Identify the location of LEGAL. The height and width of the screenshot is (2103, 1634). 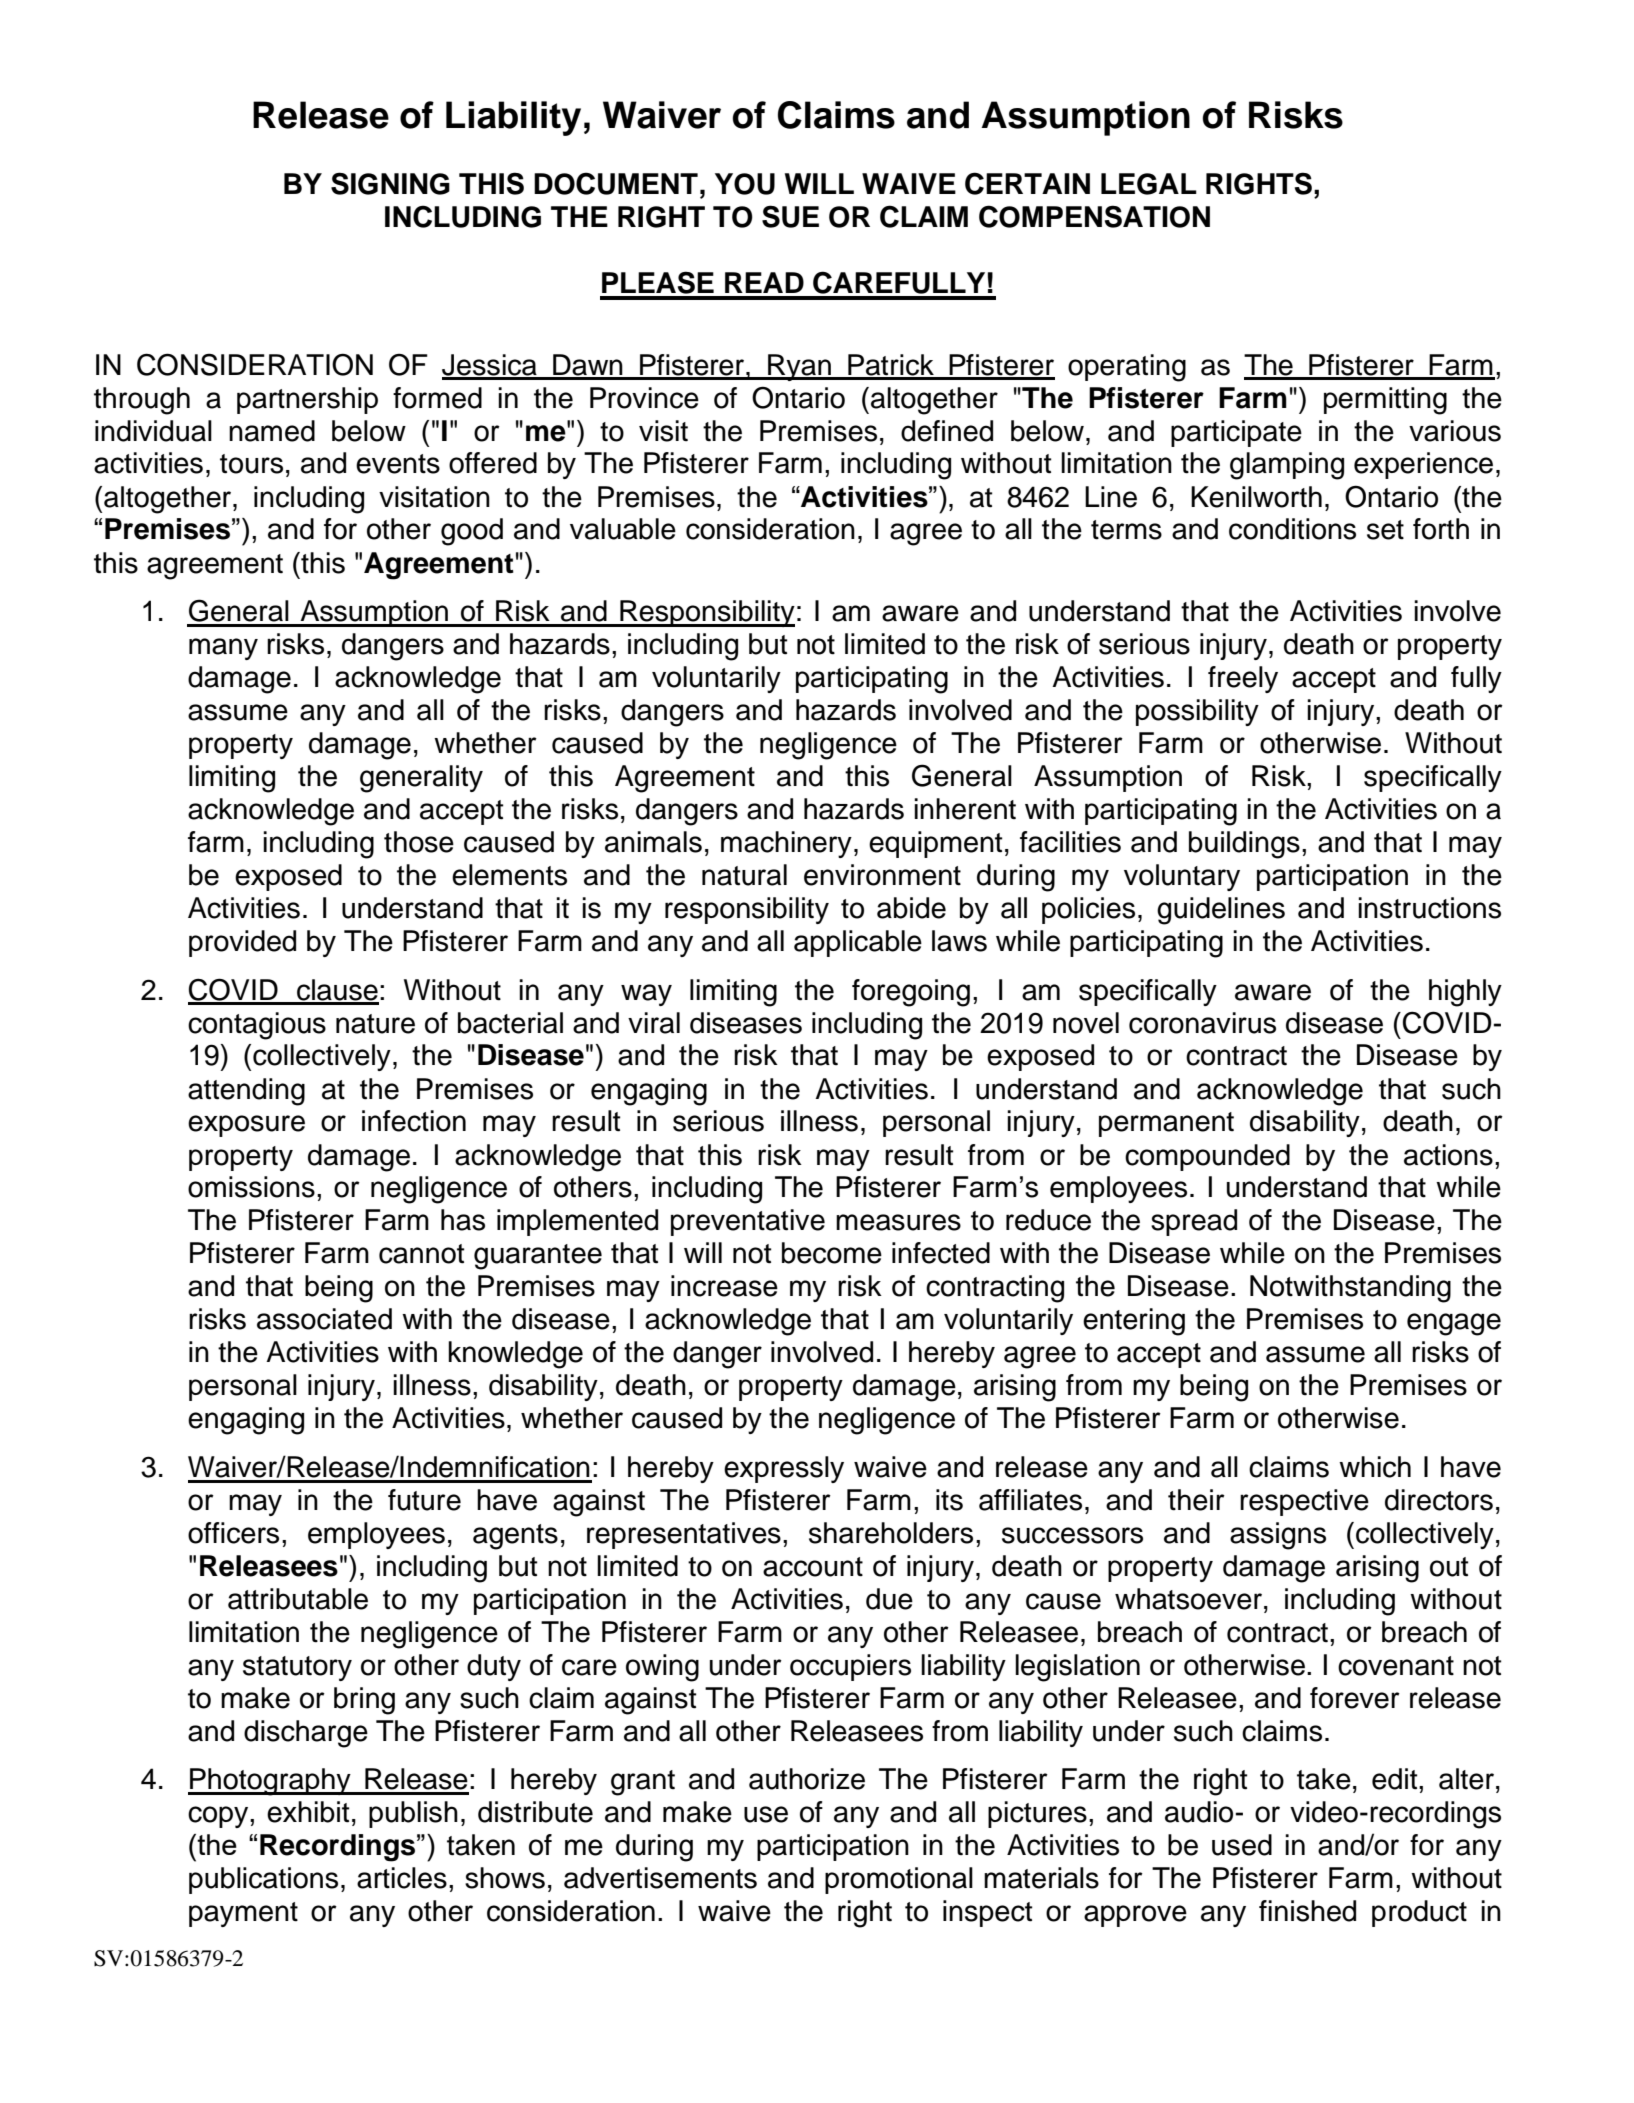
(1149, 184).
